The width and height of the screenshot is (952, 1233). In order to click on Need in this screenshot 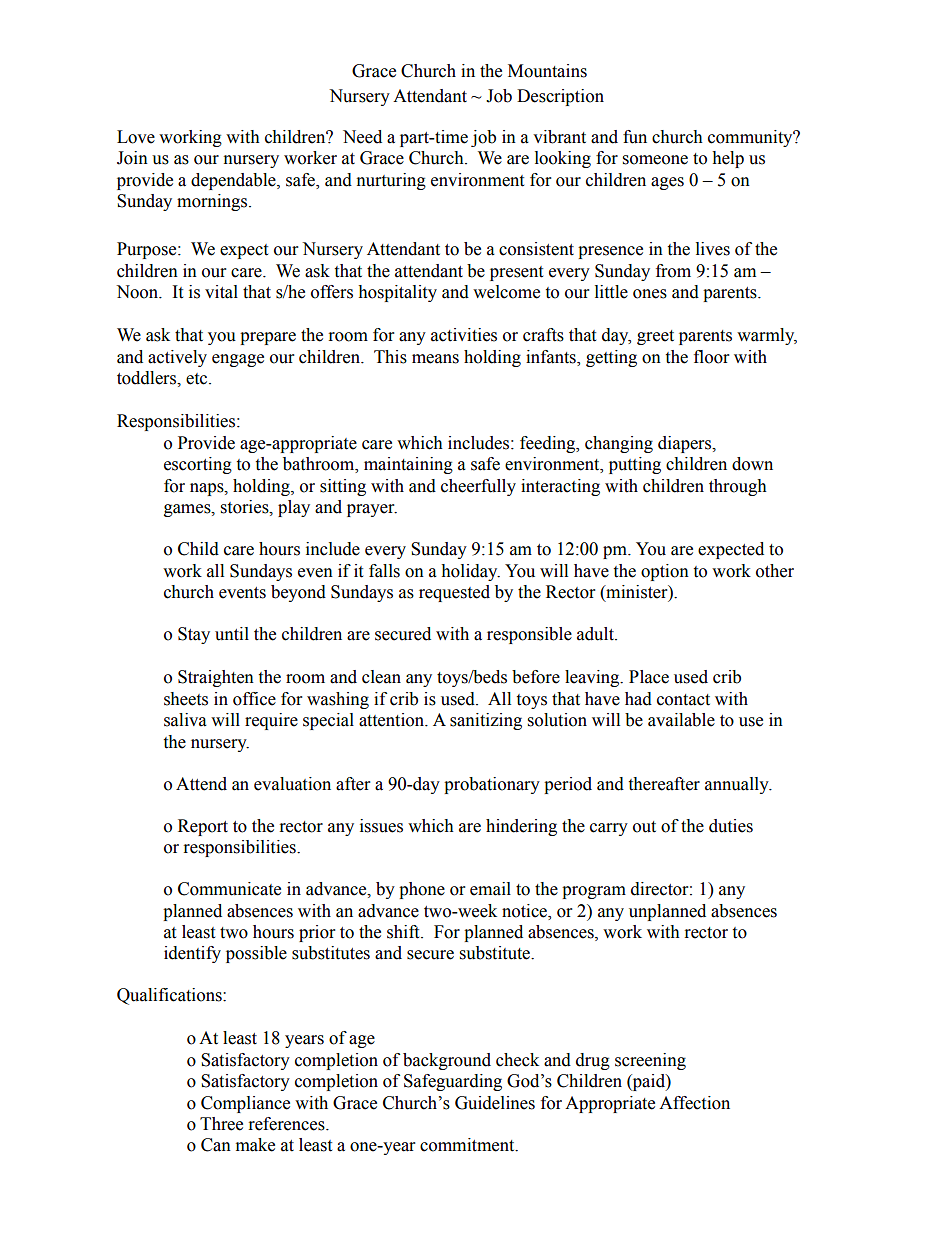, I will do `click(362, 137)`.
